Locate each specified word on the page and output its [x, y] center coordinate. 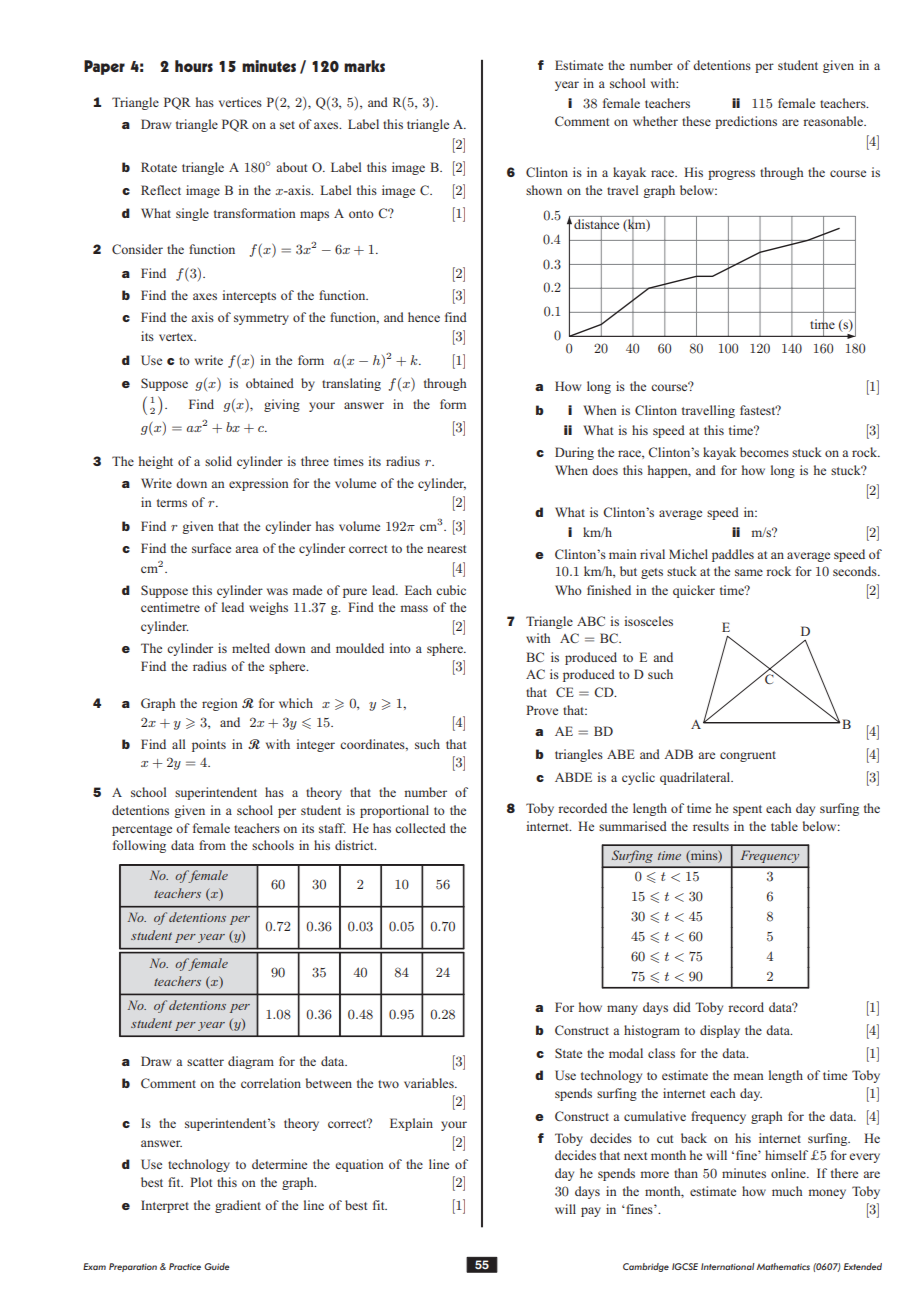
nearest [446, 549]
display [720, 1031]
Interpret [165, 1206]
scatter [205, 1062]
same [749, 572]
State [568, 1053]
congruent [748, 756]
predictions [746, 122]
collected [420, 828]
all [179, 744]
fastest [759, 410]
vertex [177, 337]
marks [364, 66]
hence [424, 317]
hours [194, 66]
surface [211, 548]
